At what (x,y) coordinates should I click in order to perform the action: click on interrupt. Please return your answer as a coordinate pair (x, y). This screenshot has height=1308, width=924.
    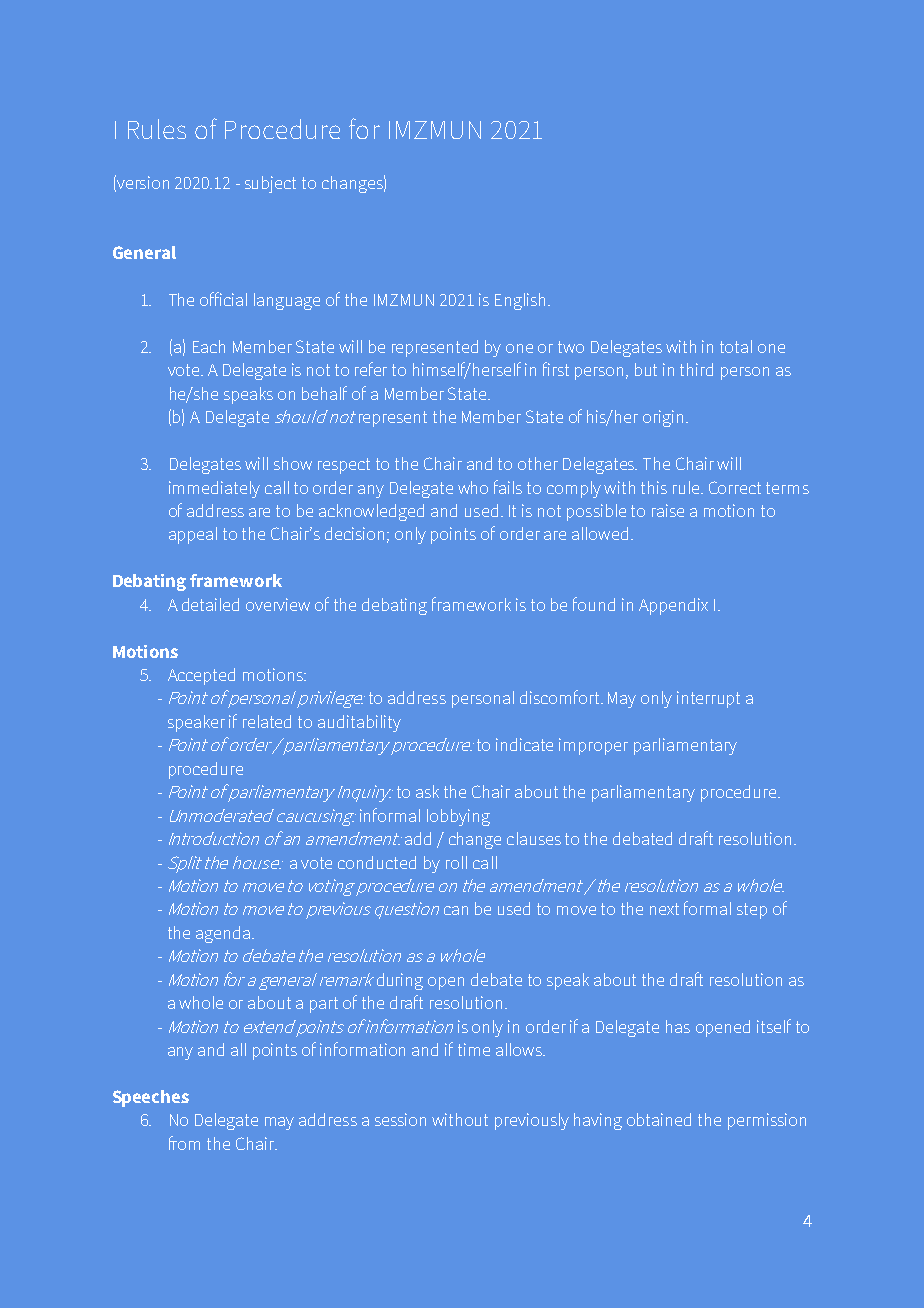
    Looking at the image, I should click on (708, 699).
